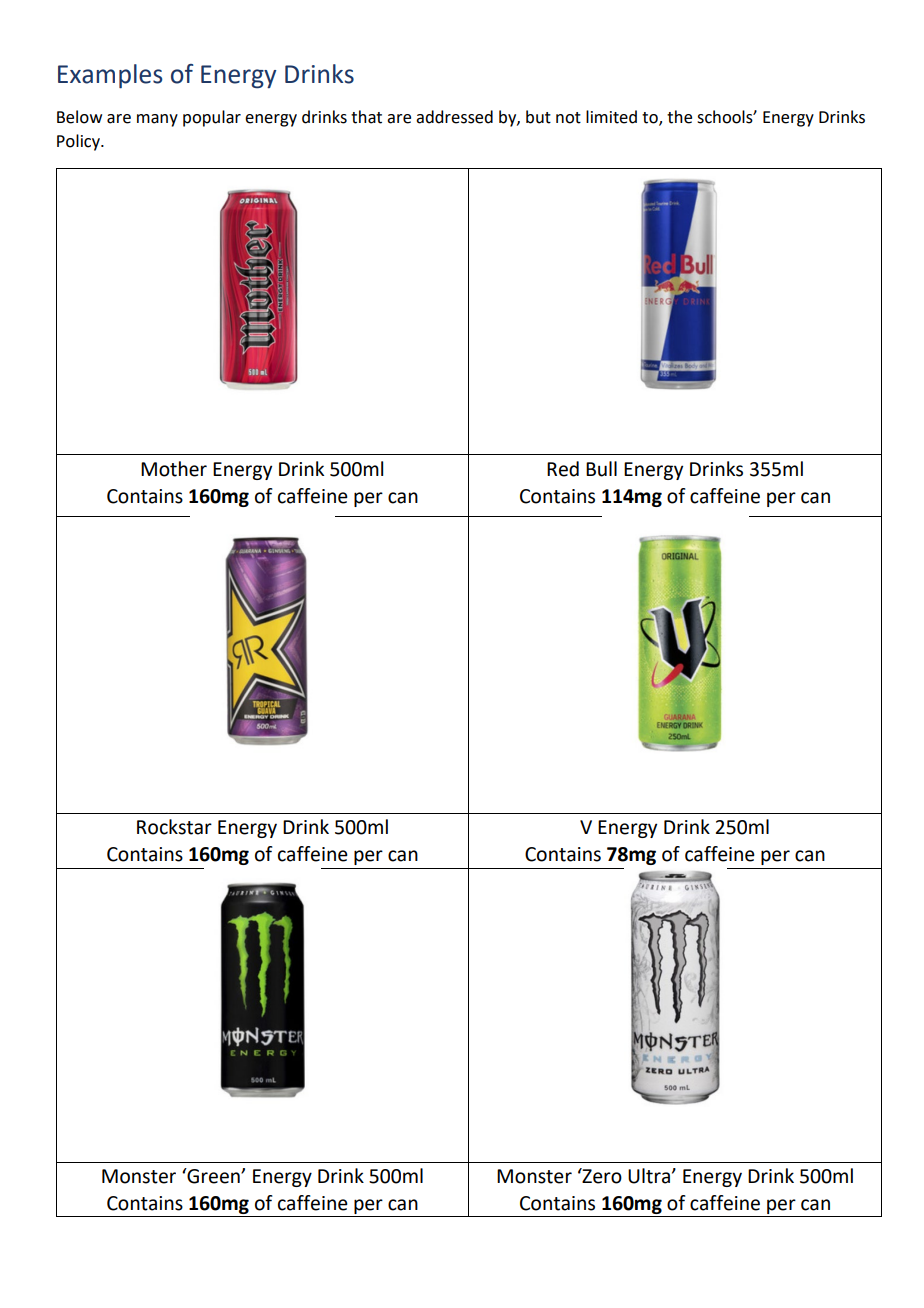  What do you see at coordinates (174, 469) in the document?
I see `Mother` at bounding box center [174, 469].
